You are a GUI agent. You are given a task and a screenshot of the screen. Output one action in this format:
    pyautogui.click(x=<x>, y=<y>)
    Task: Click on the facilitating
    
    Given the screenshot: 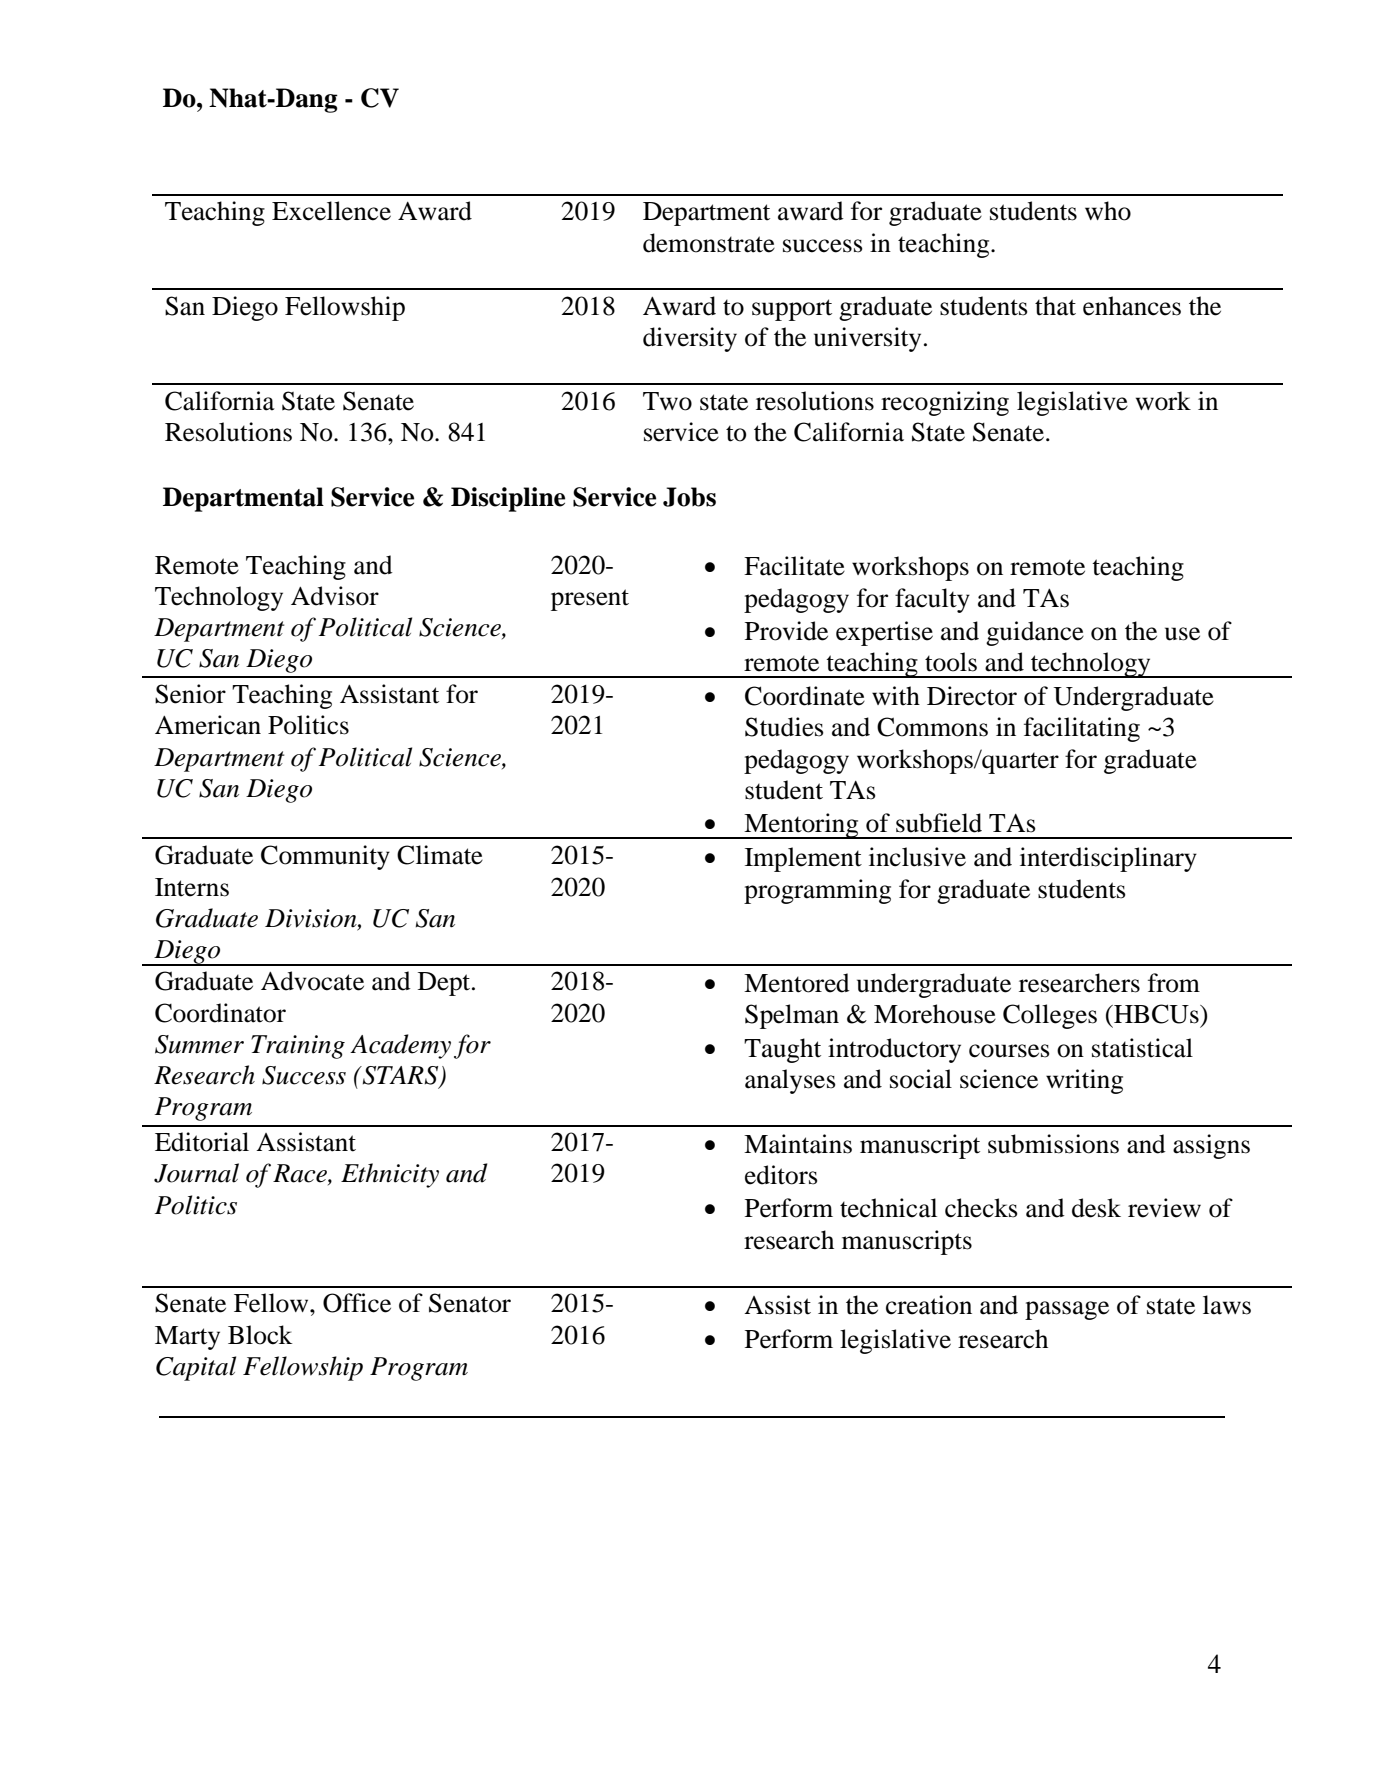 What is the action you would take?
    pyautogui.click(x=1082, y=729)
